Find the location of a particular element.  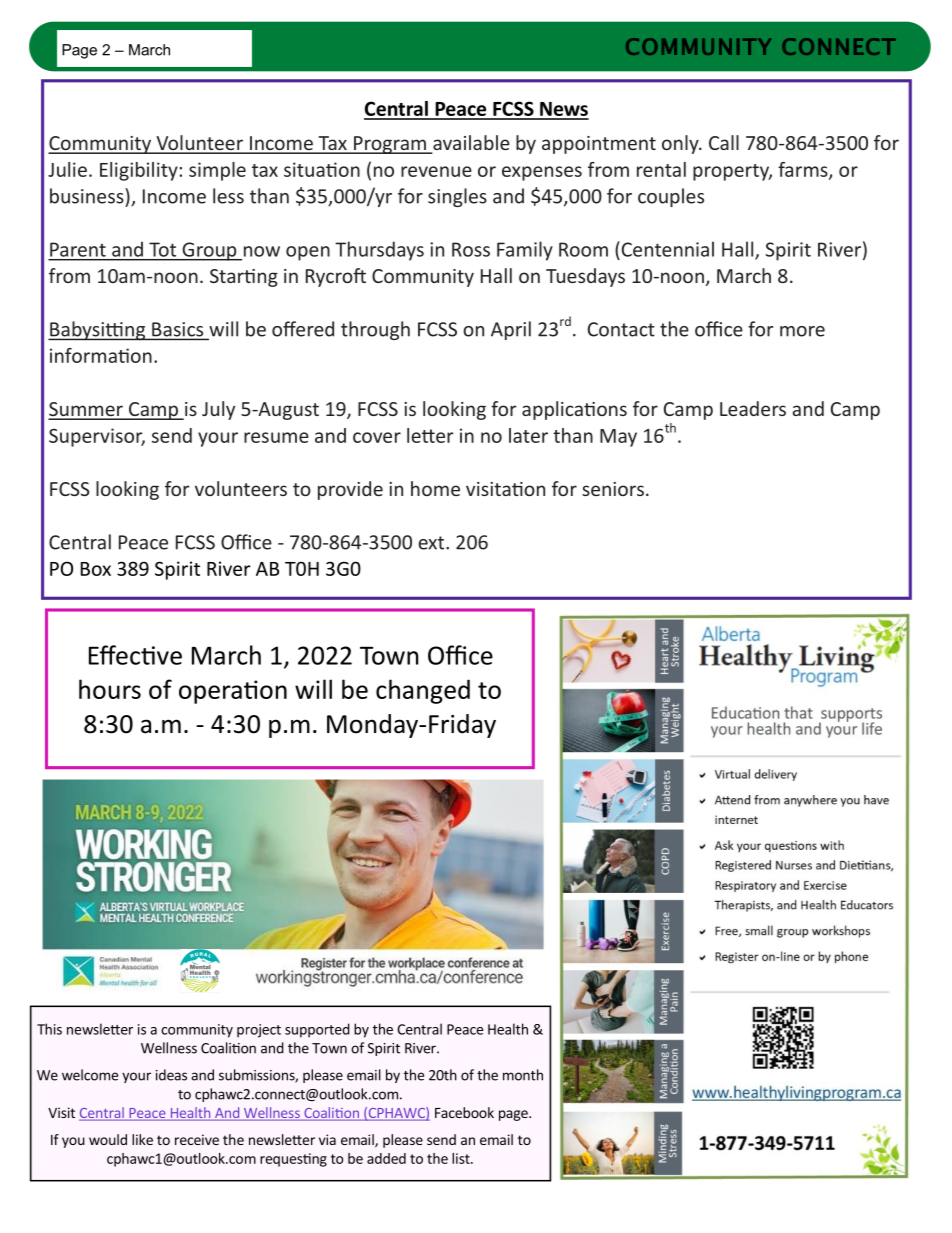

changed is located at coordinates (423, 691).
